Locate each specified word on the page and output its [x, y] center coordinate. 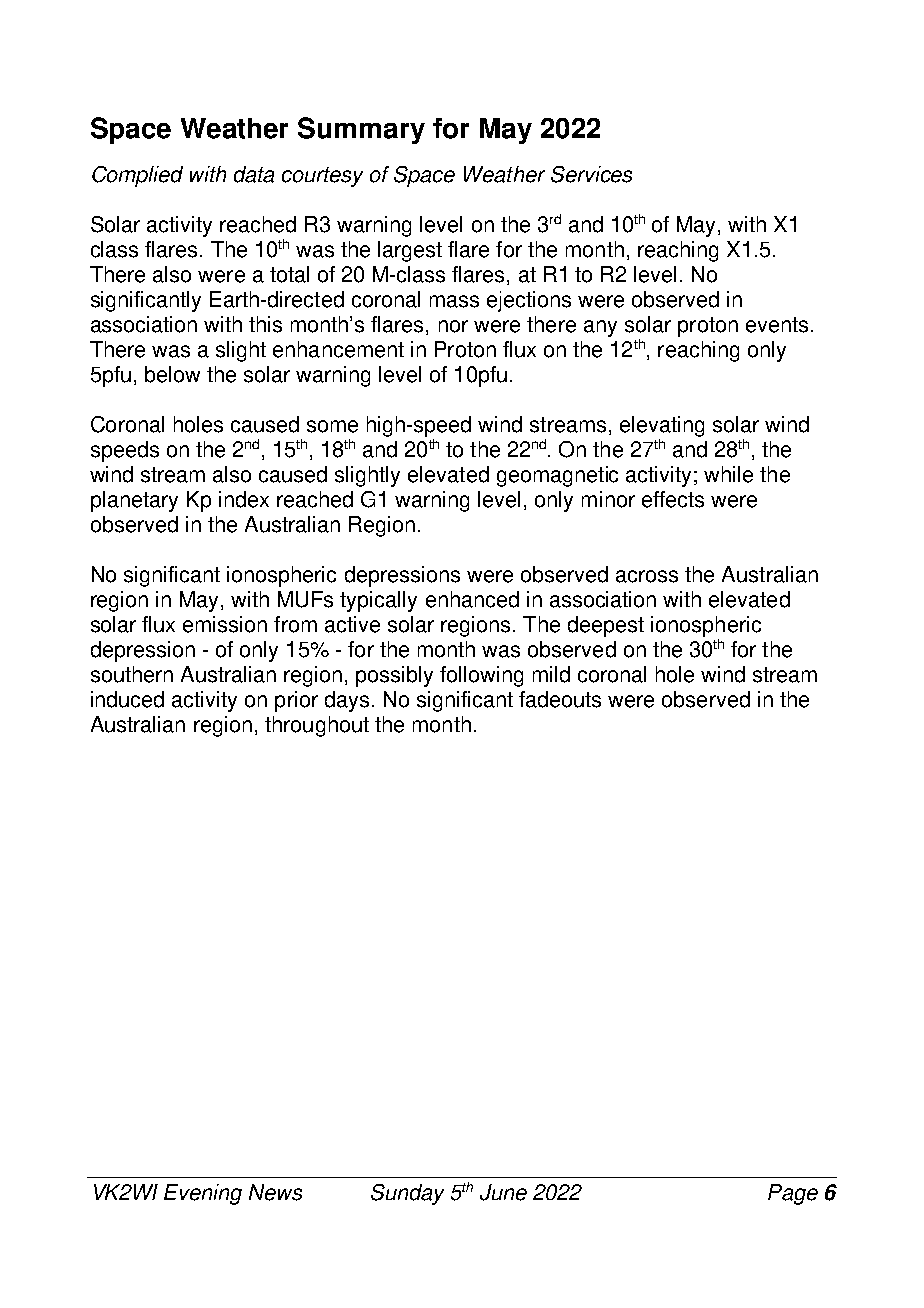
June [503, 1192]
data [254, 174]
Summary [361, 130]
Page [793, 1194]
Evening [203, 1194]
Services [591, 174]
